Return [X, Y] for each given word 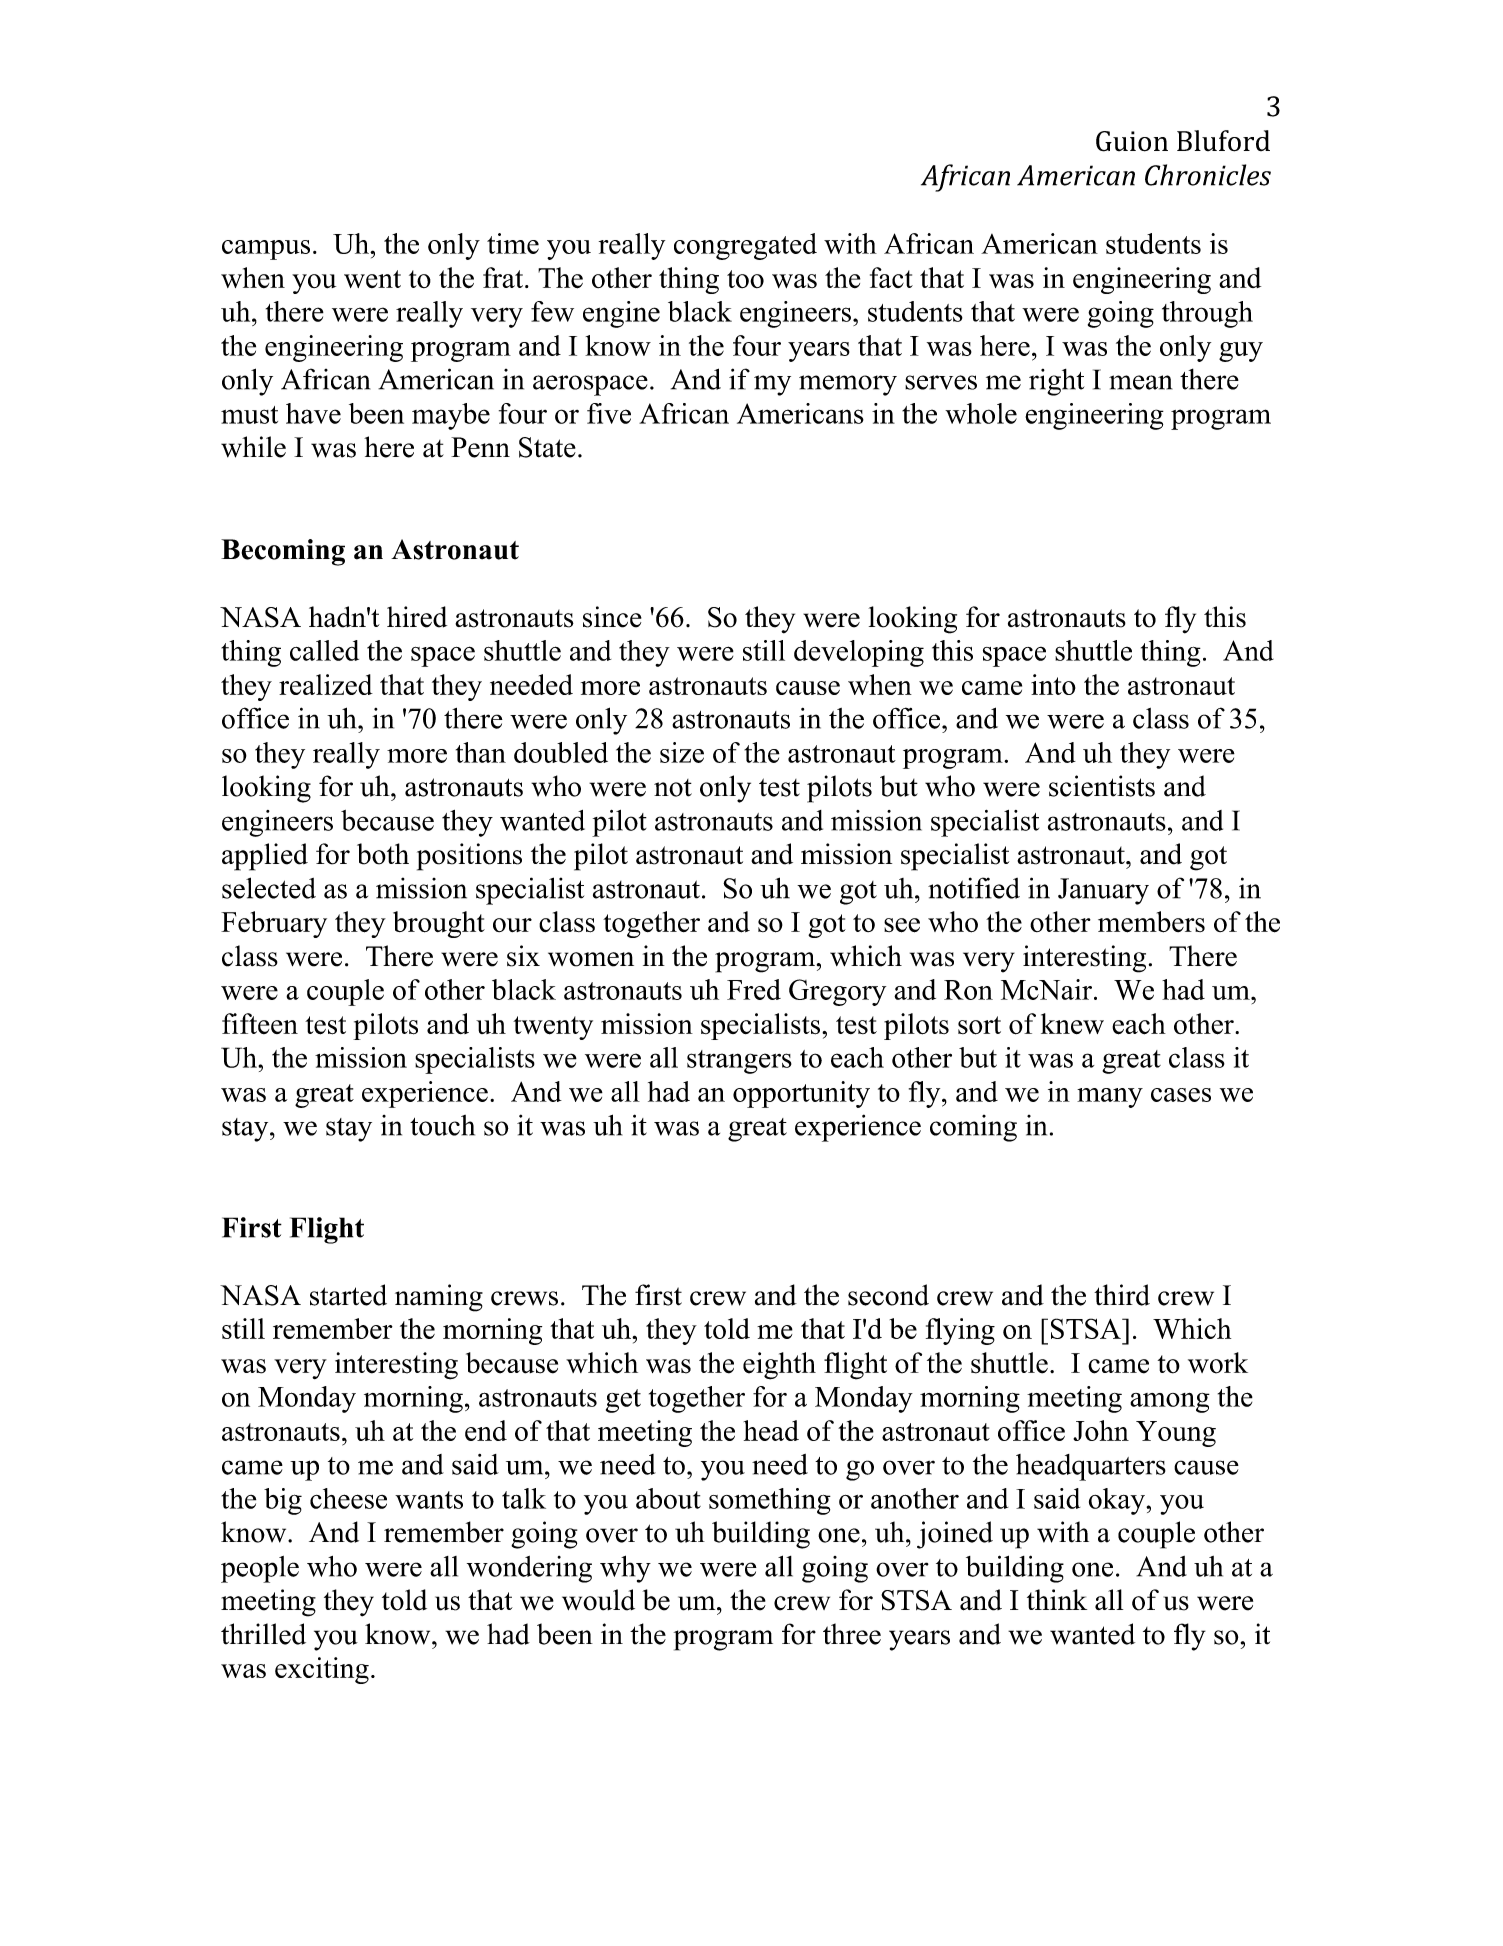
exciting [322, 1670]
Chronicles [1208, 175]
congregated [745, 246]
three [852, 1634]
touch [442, 1125]
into [1053, 684]
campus [266, 250]
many [1110, 1098]
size [682, 752]
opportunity [801, 1094]
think [1057, 1599]
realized [326, 684]
